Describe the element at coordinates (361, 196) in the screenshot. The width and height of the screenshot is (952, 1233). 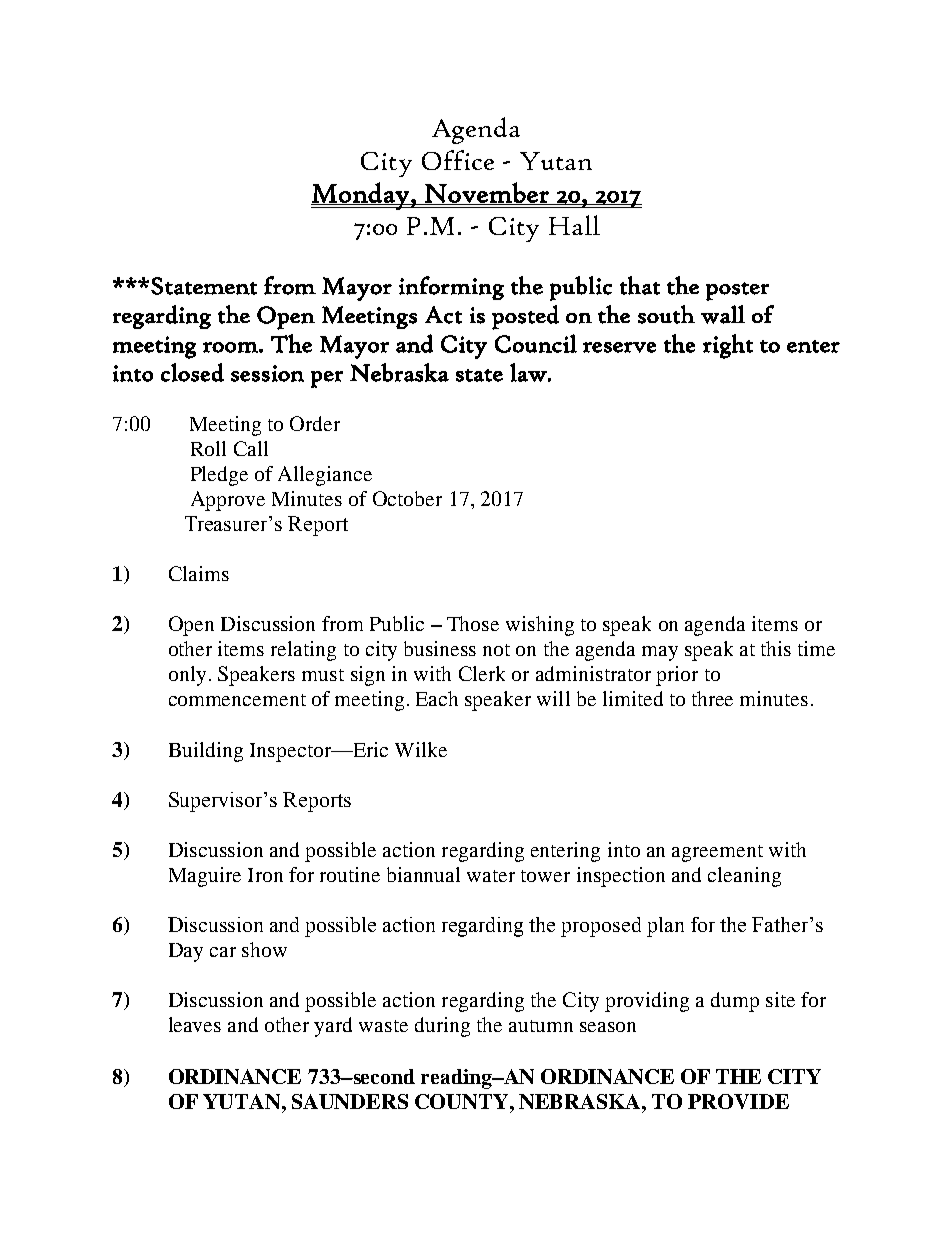
I see `Monday` at that location.
